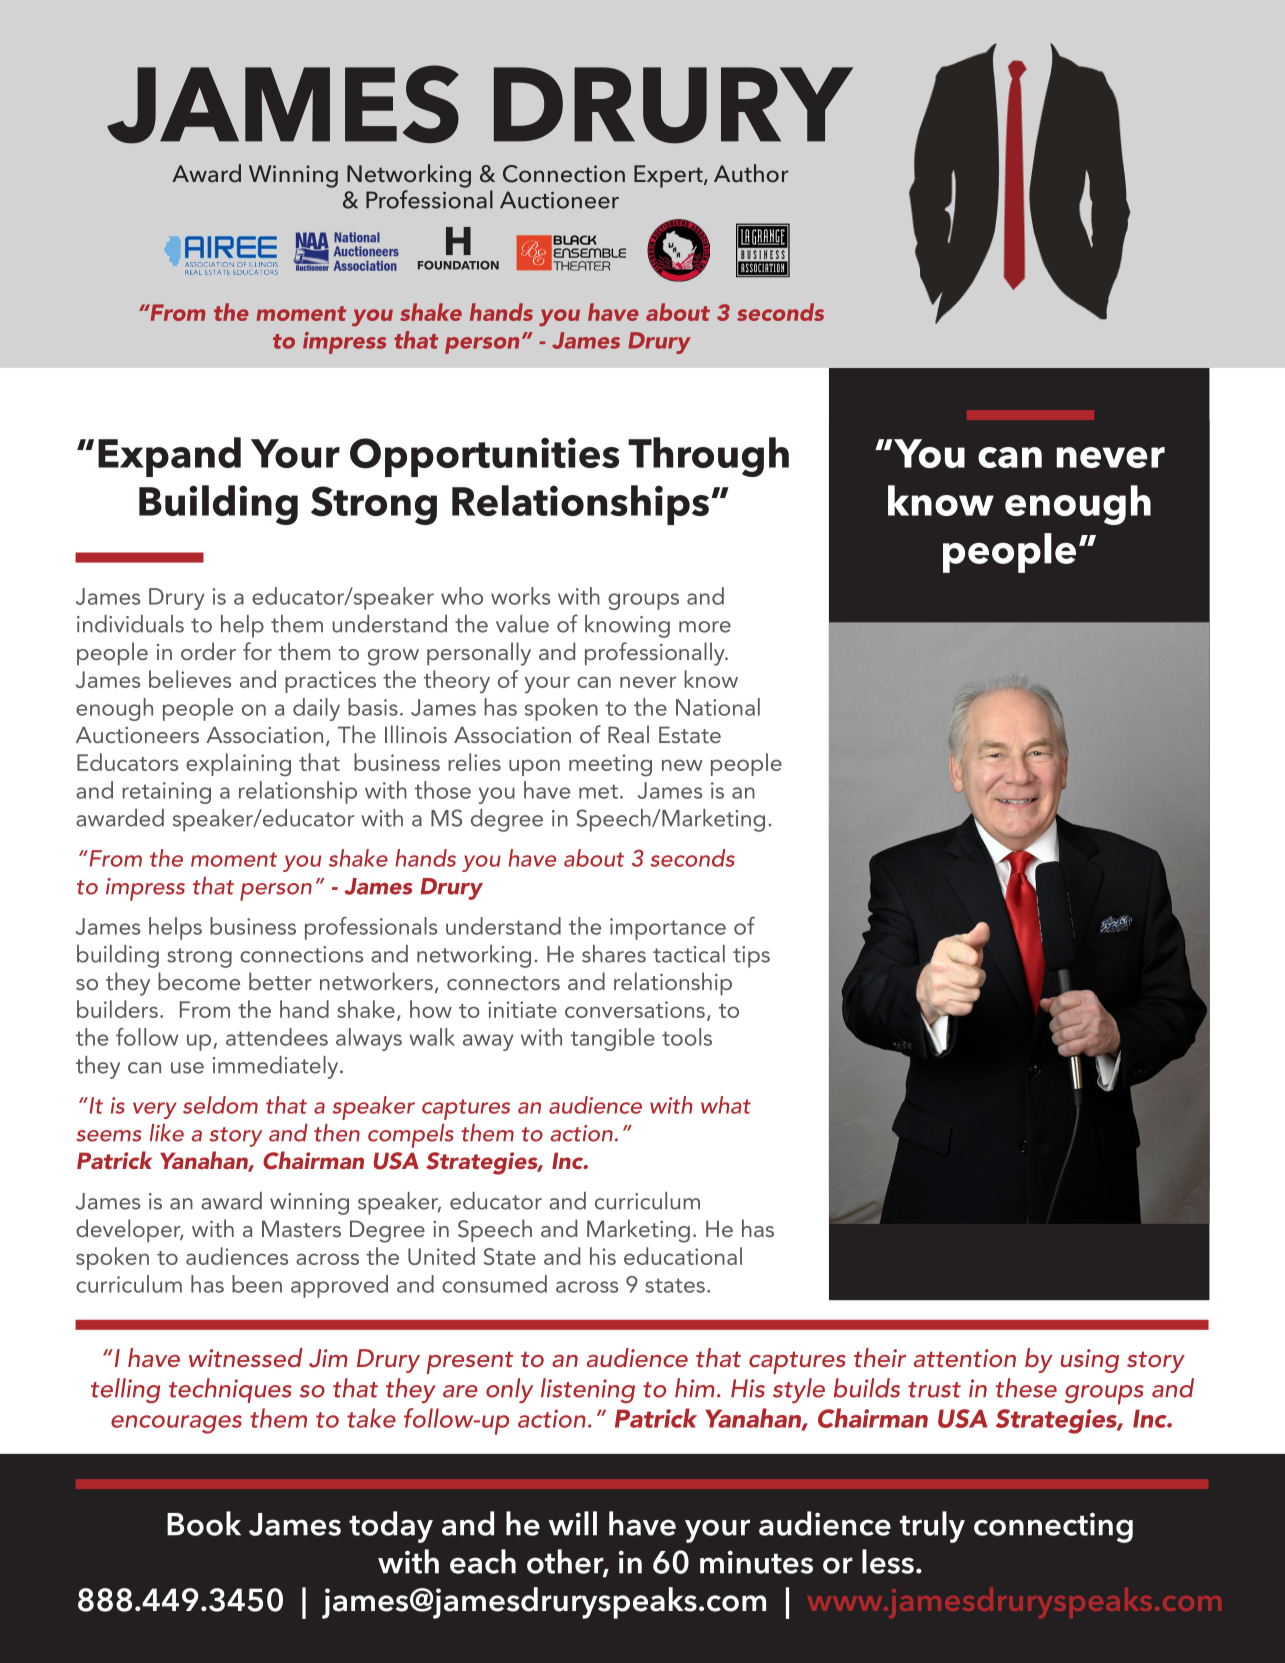  I want to click on Expand, so click(169, 457).
